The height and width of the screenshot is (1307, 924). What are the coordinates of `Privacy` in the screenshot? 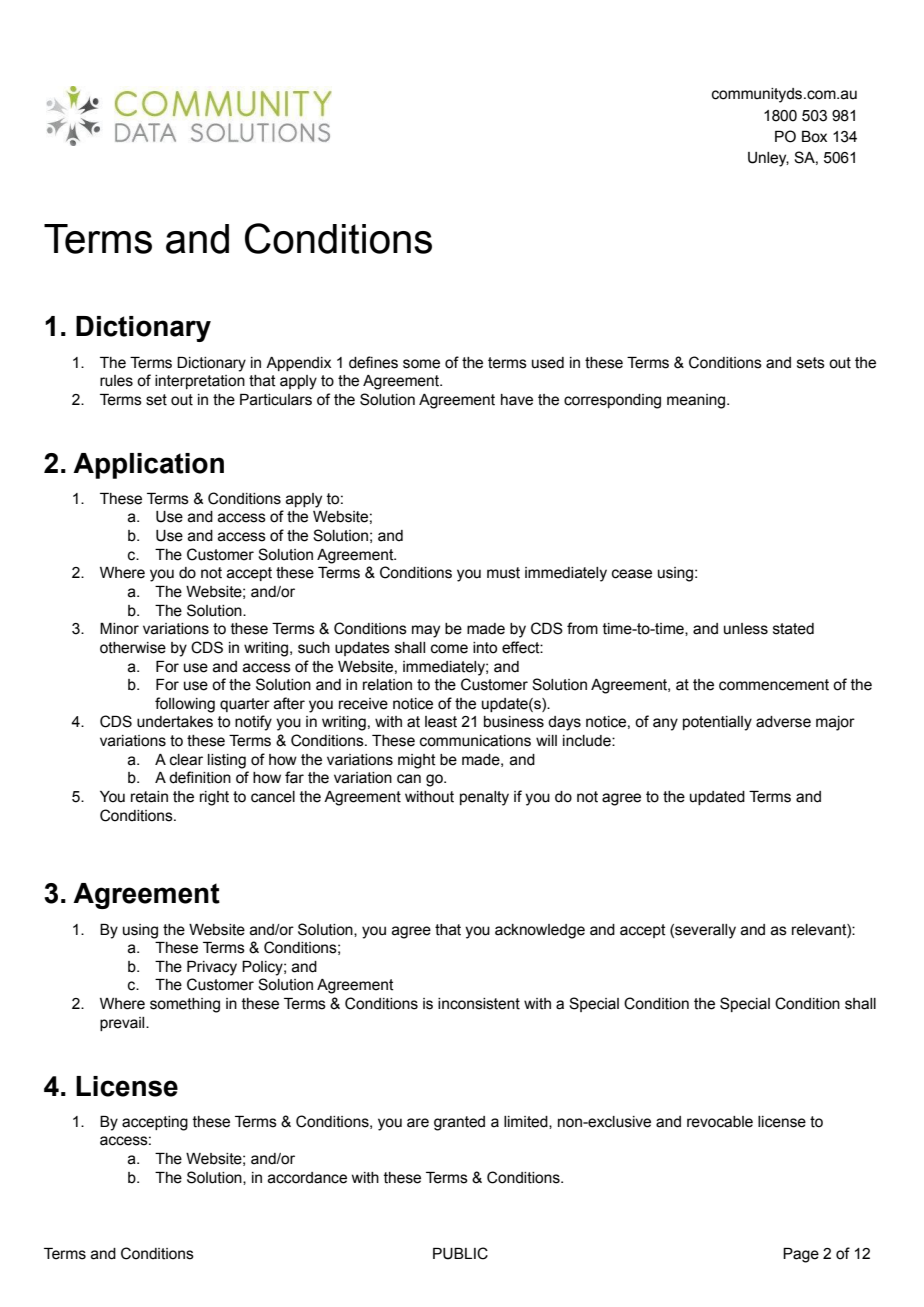 It's located at (212, 968).
